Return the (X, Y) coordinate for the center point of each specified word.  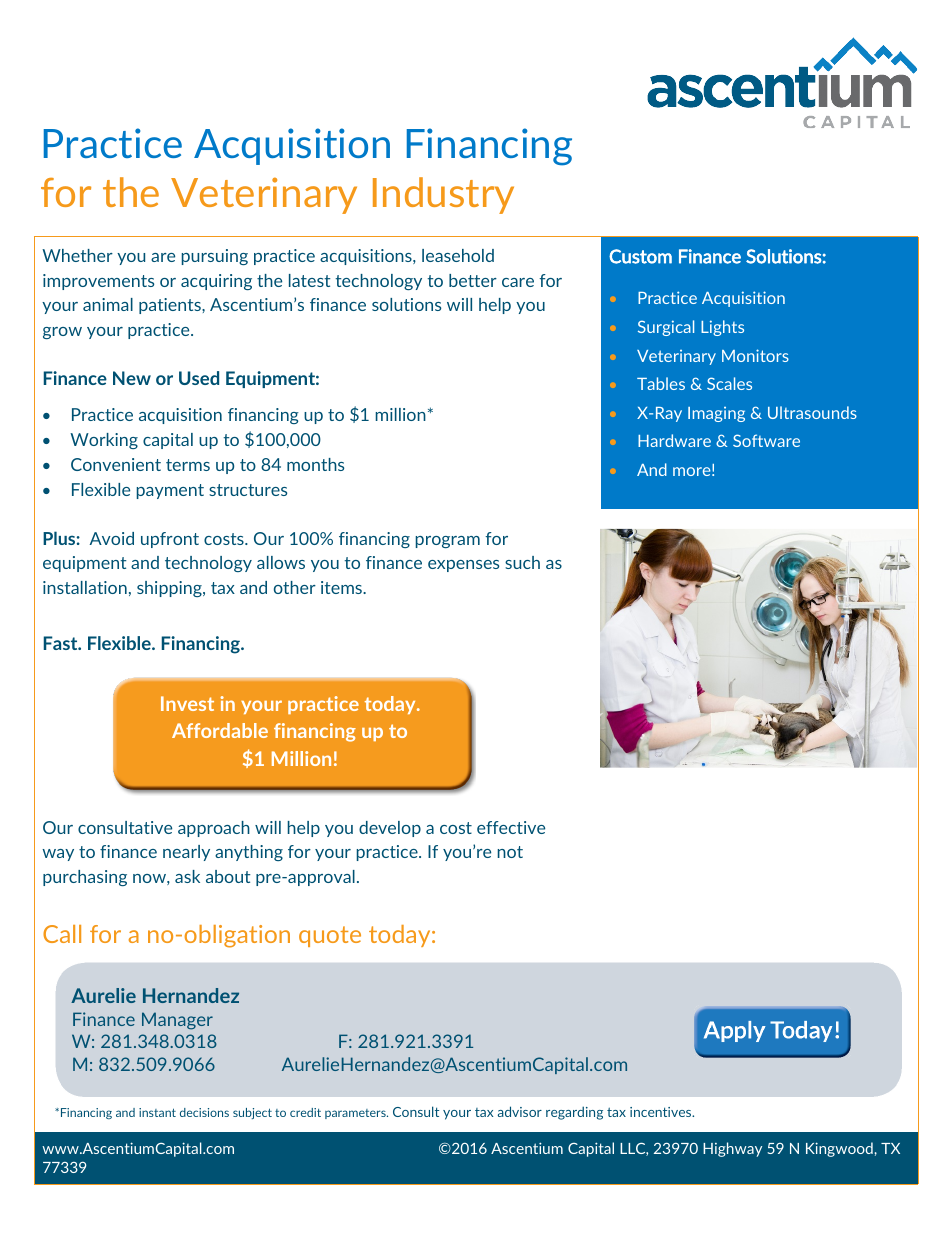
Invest (187, 703)
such (522, 562)
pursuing (215, 257)
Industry (443, 195)
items (343, 587)
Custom (640, 256)
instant (157, 1112)
